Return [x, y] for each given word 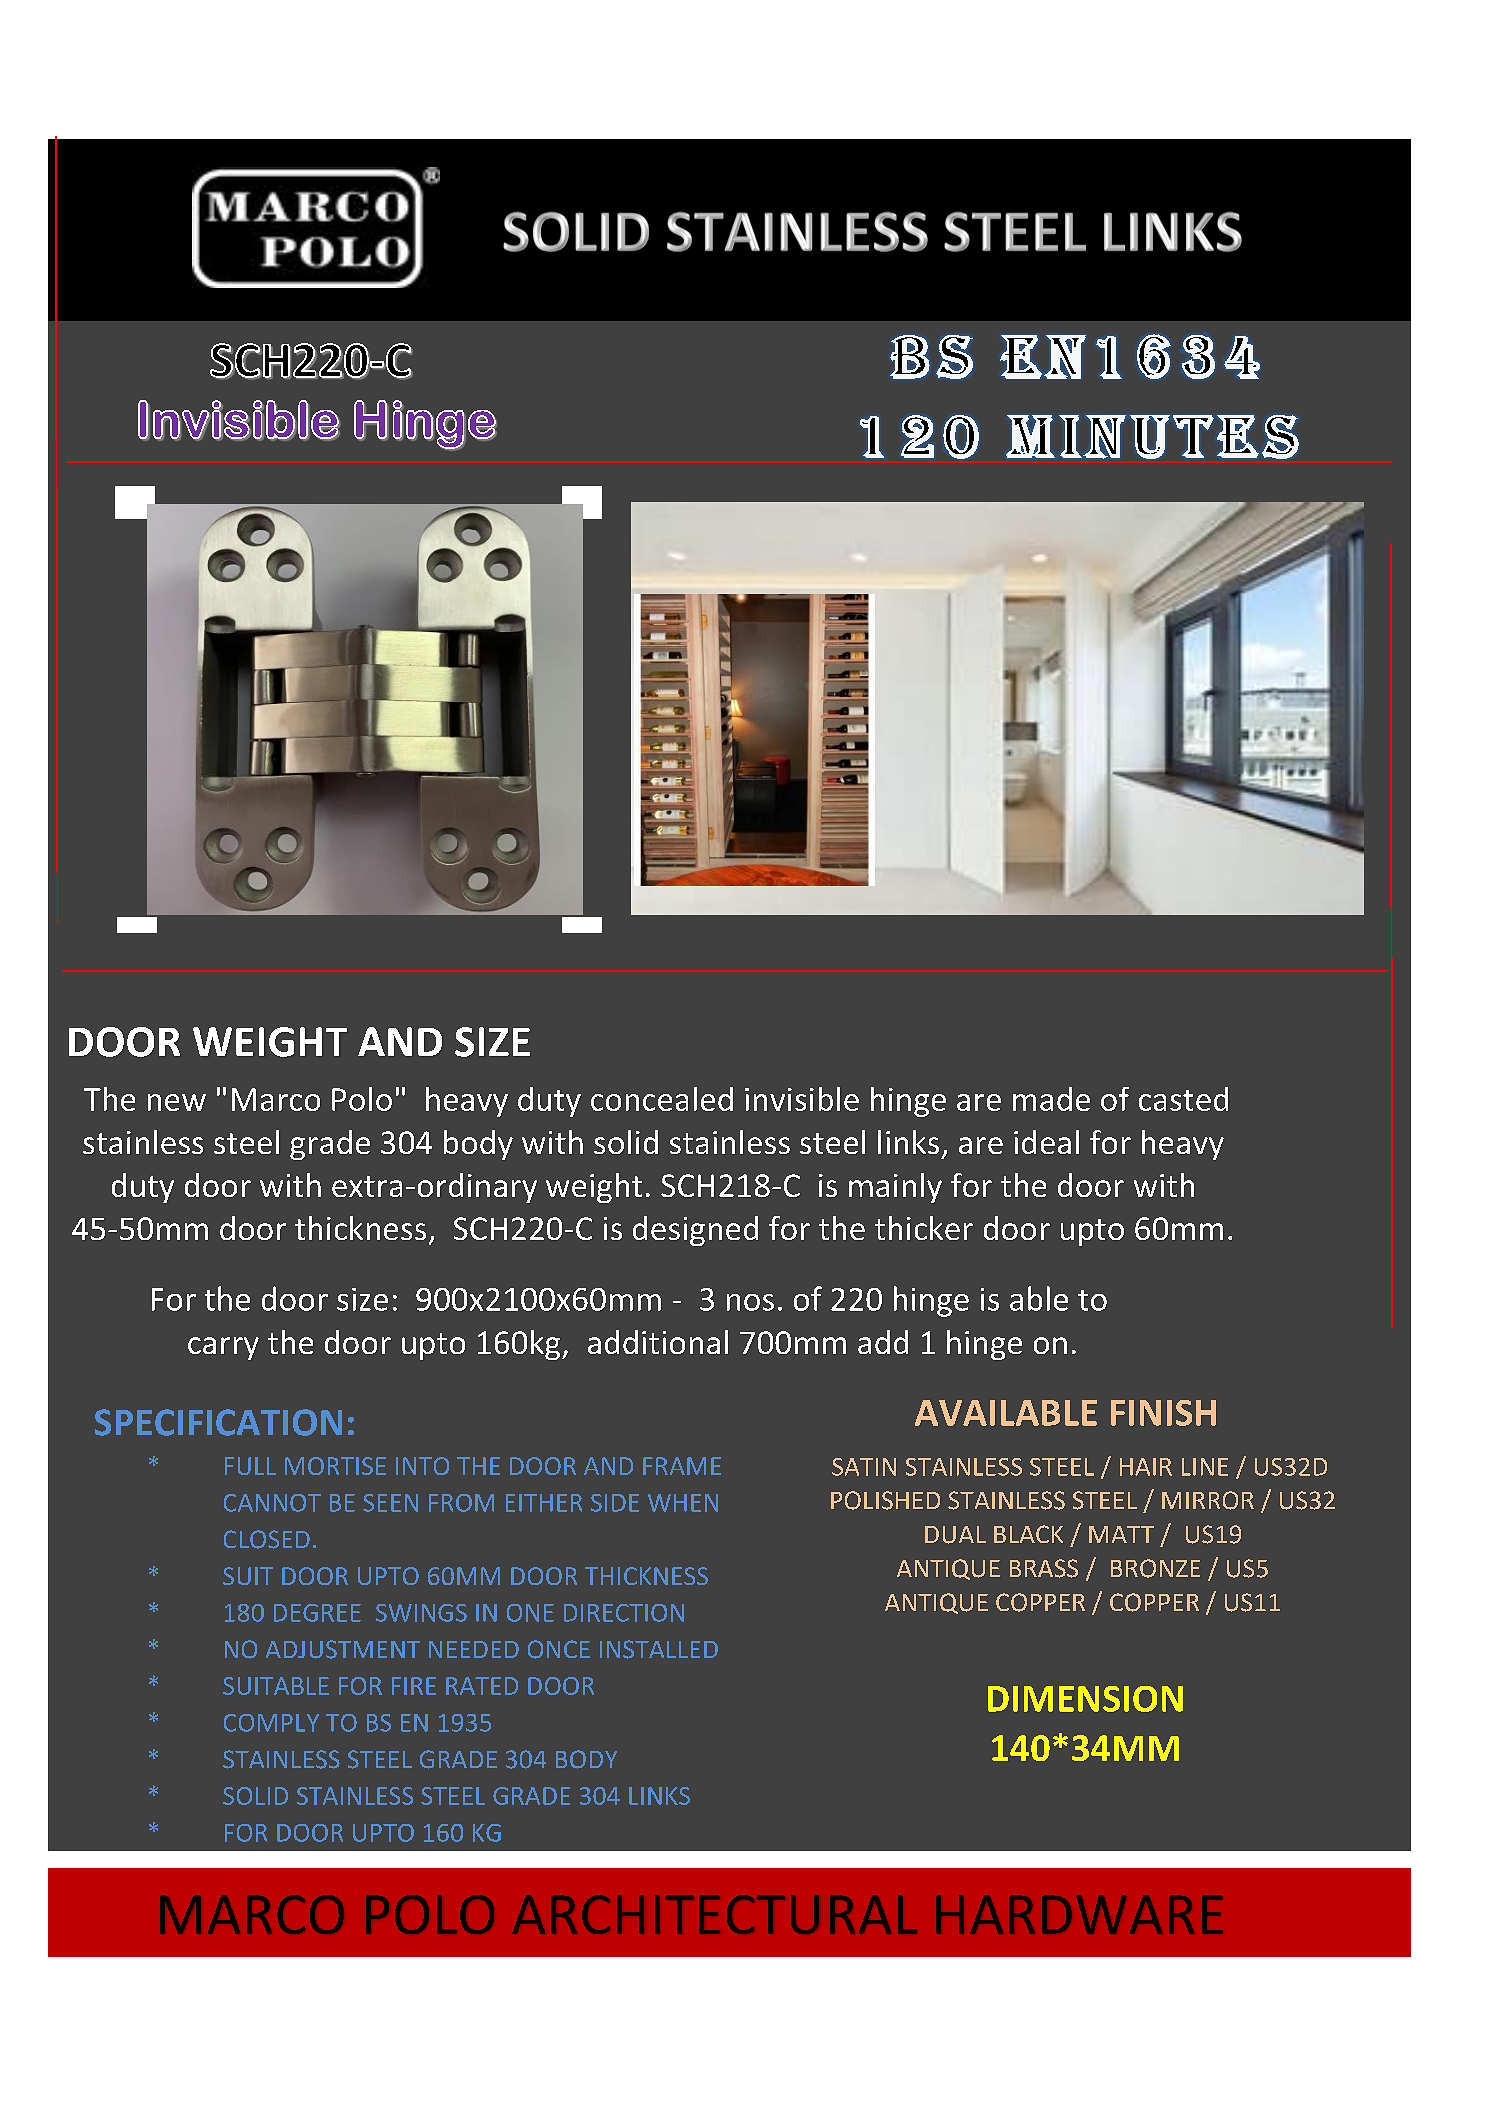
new [177, 1102]
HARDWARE [1079, 1914]
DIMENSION [1085, 1699]
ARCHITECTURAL [714, 1914]
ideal [1046, 1142]
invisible [802, 1099]
